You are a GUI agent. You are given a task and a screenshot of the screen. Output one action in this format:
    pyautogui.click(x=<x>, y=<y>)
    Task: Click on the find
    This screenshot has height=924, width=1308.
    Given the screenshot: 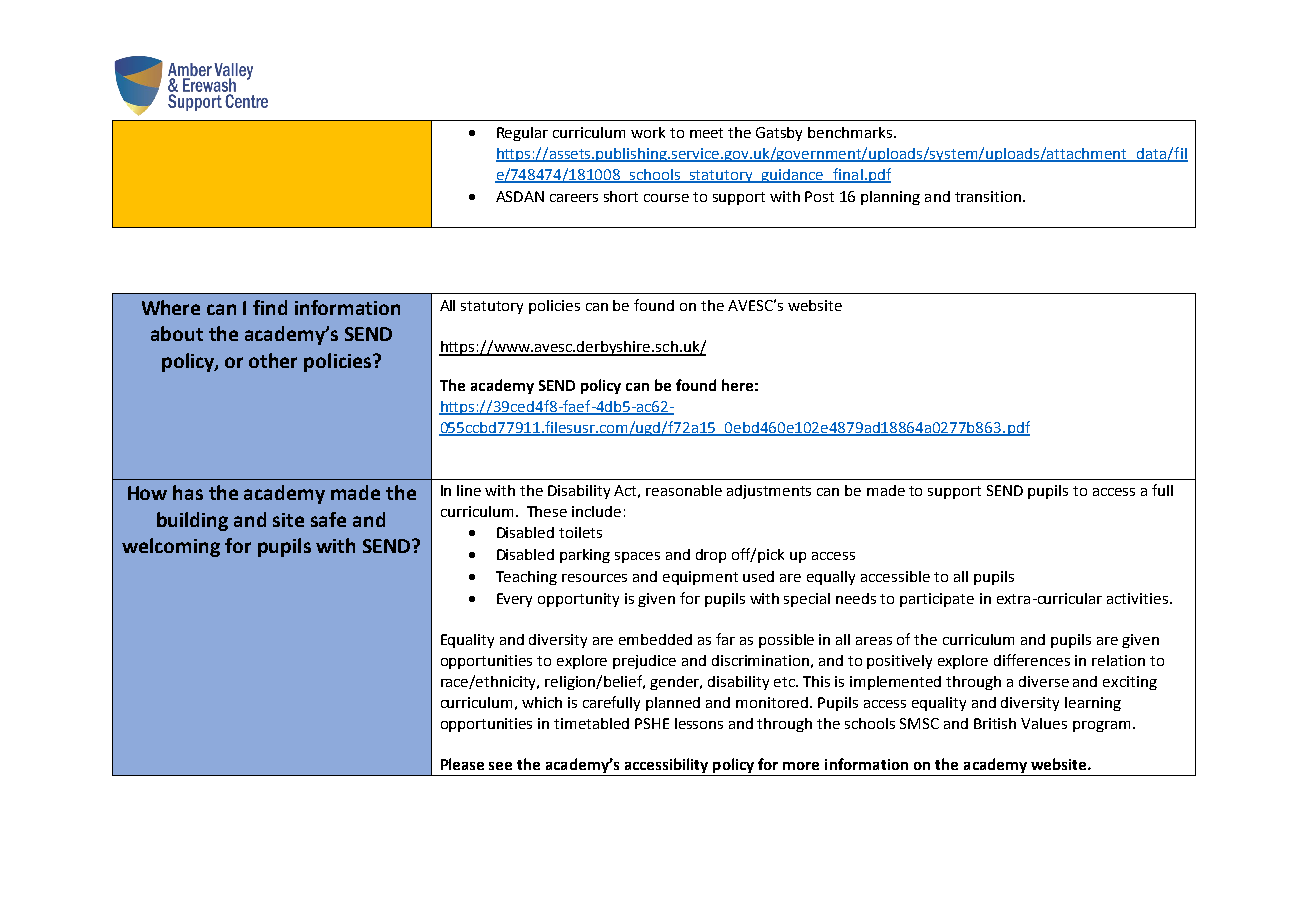 What is the action you would take?
    pyautogui.click(x=270, y=307)
